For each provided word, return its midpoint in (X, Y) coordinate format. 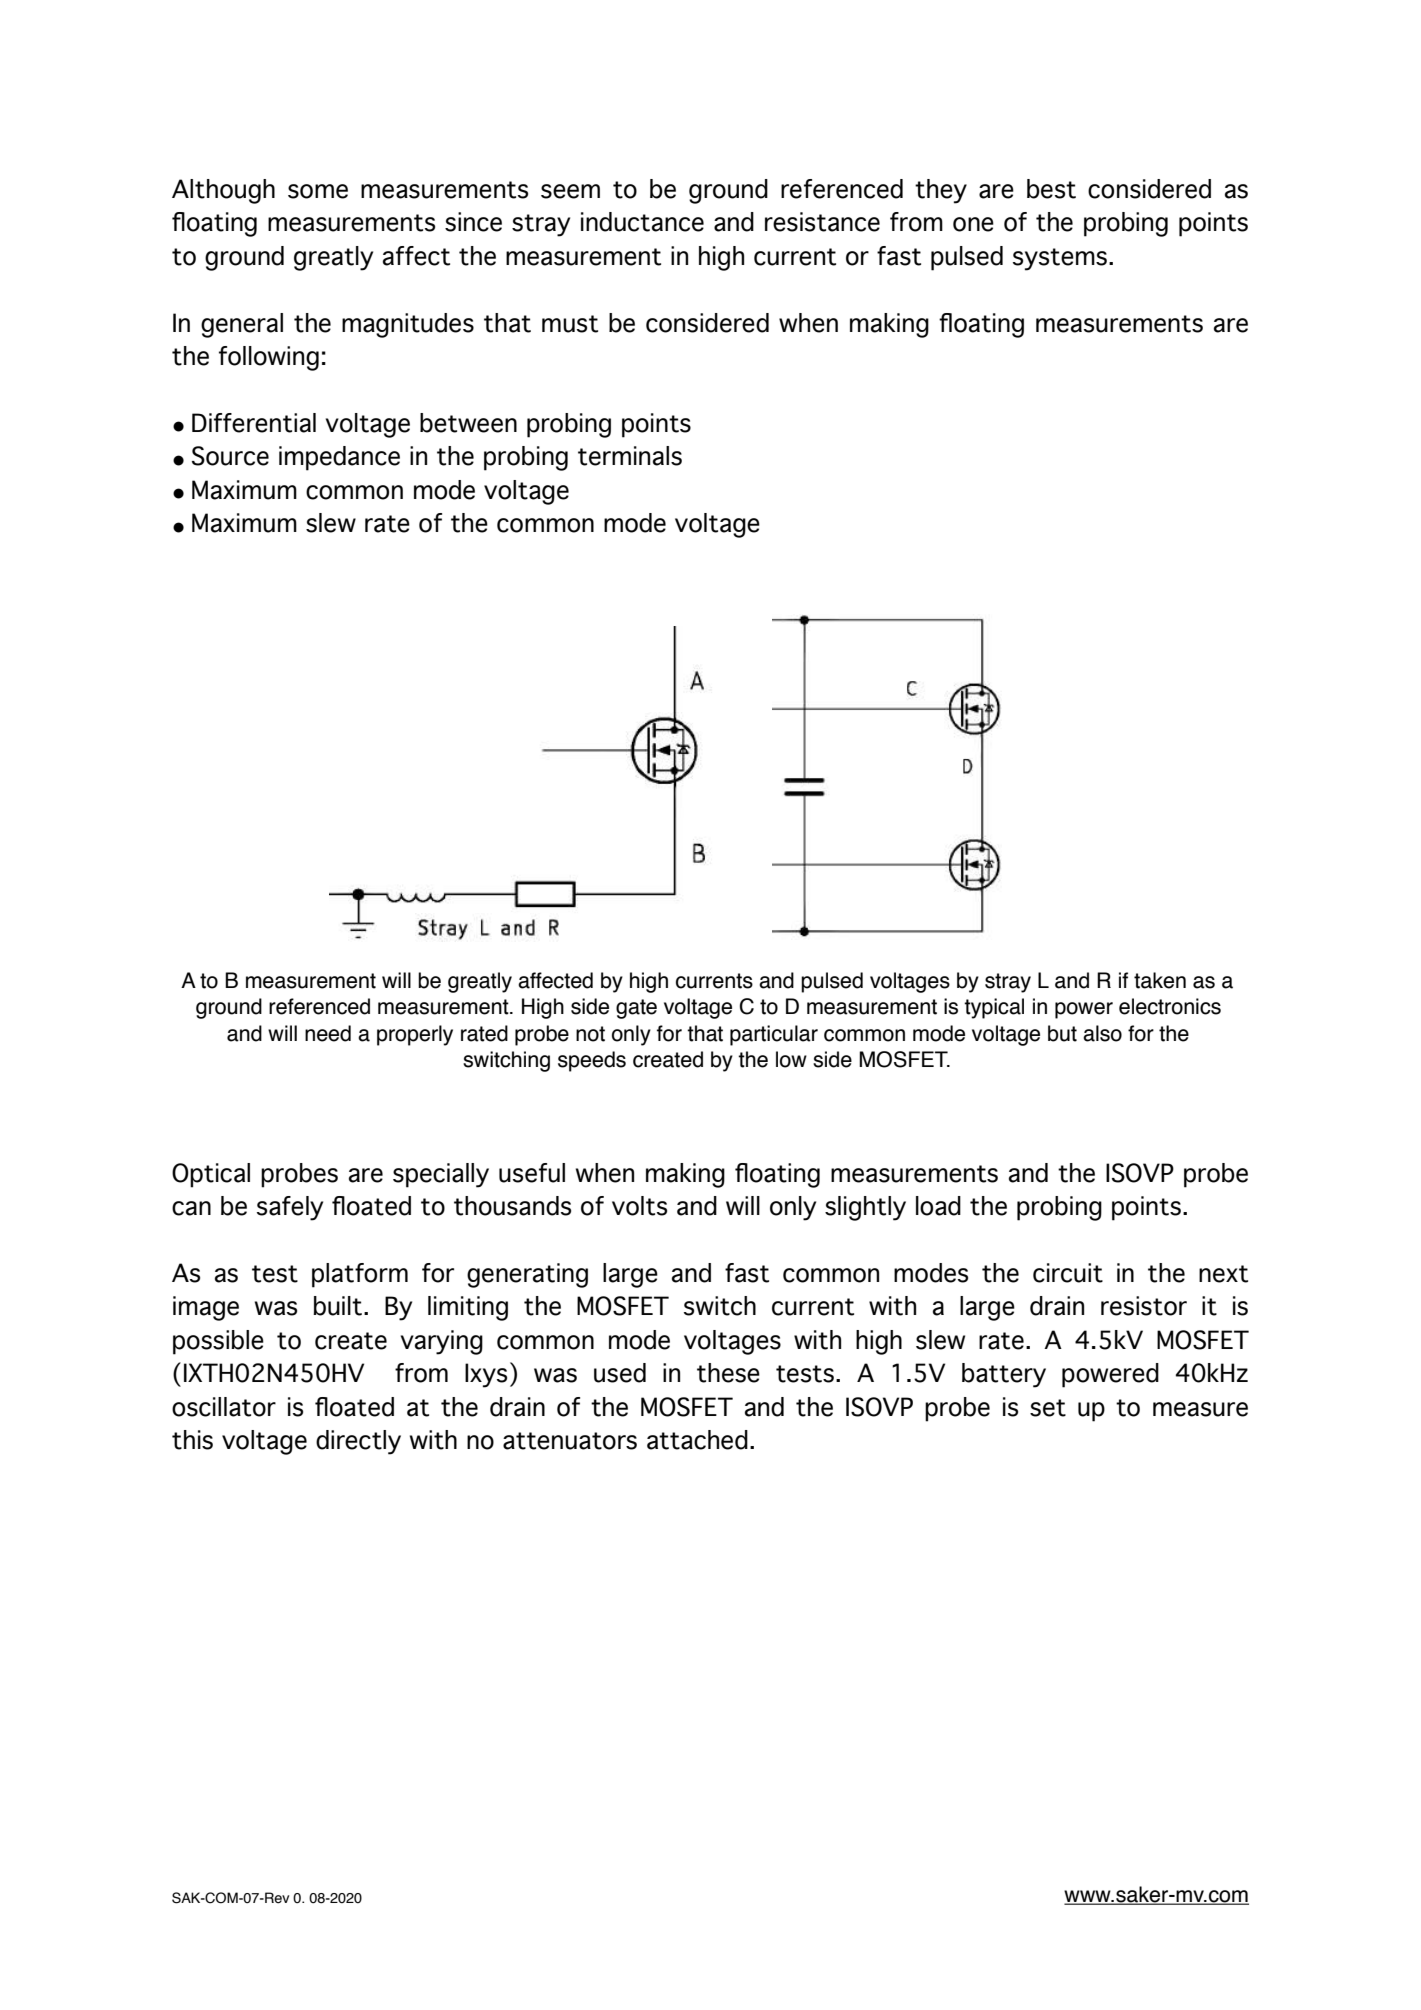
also (1102, 1033)
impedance (339, 458)
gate (636, 1009)
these (728, 1373)
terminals (630, 456)
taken (1160, 980)
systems (1060, 259)
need (328, 1033)
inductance (642, 222)
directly (358, 1442)
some (318, 191)
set (1048, 1408)
